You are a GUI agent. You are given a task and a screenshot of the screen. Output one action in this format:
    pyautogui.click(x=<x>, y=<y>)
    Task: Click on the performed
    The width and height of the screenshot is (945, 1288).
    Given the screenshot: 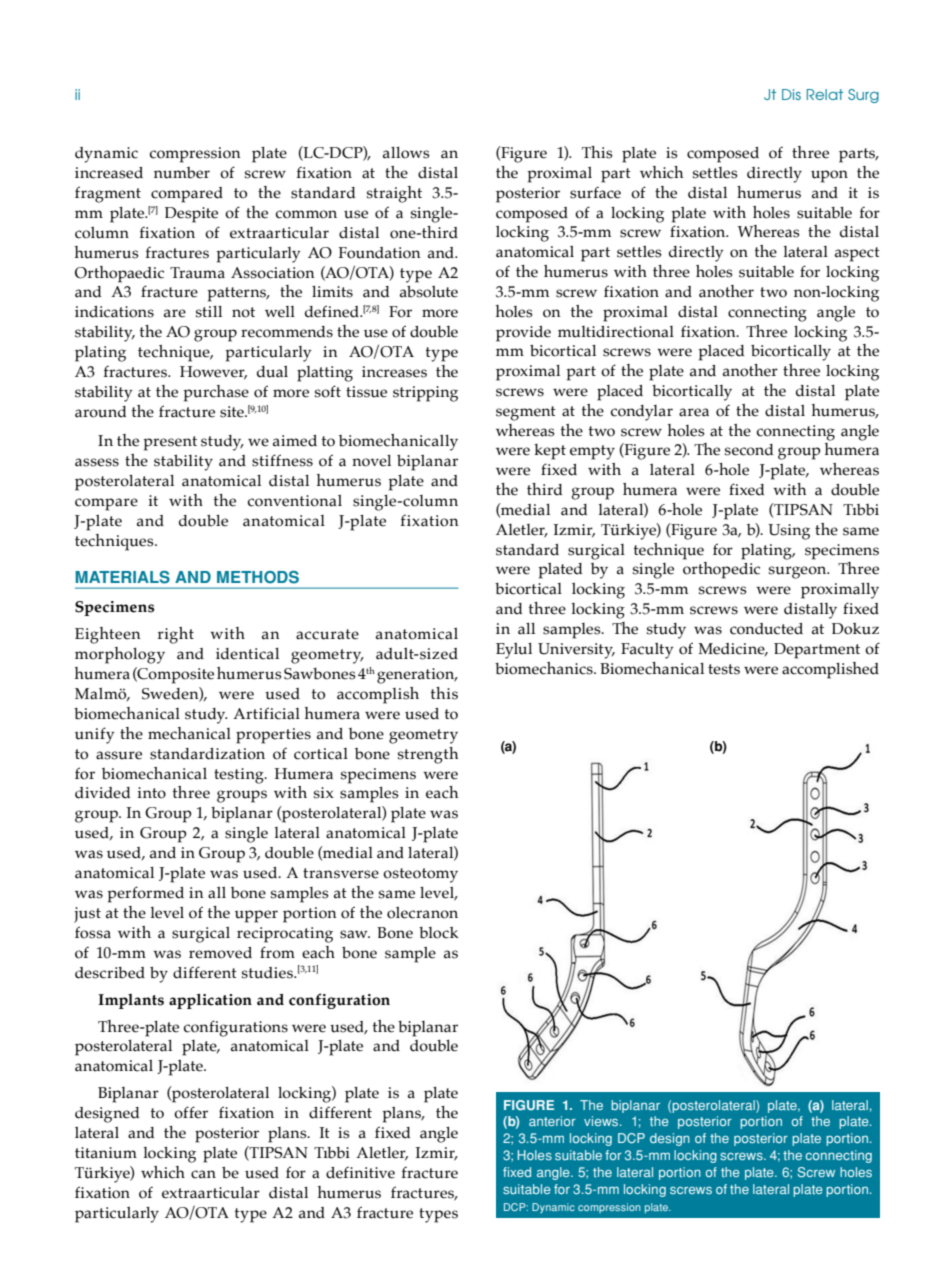 What is the action you would take?
    pyautogui.click(x=145, y=894)
